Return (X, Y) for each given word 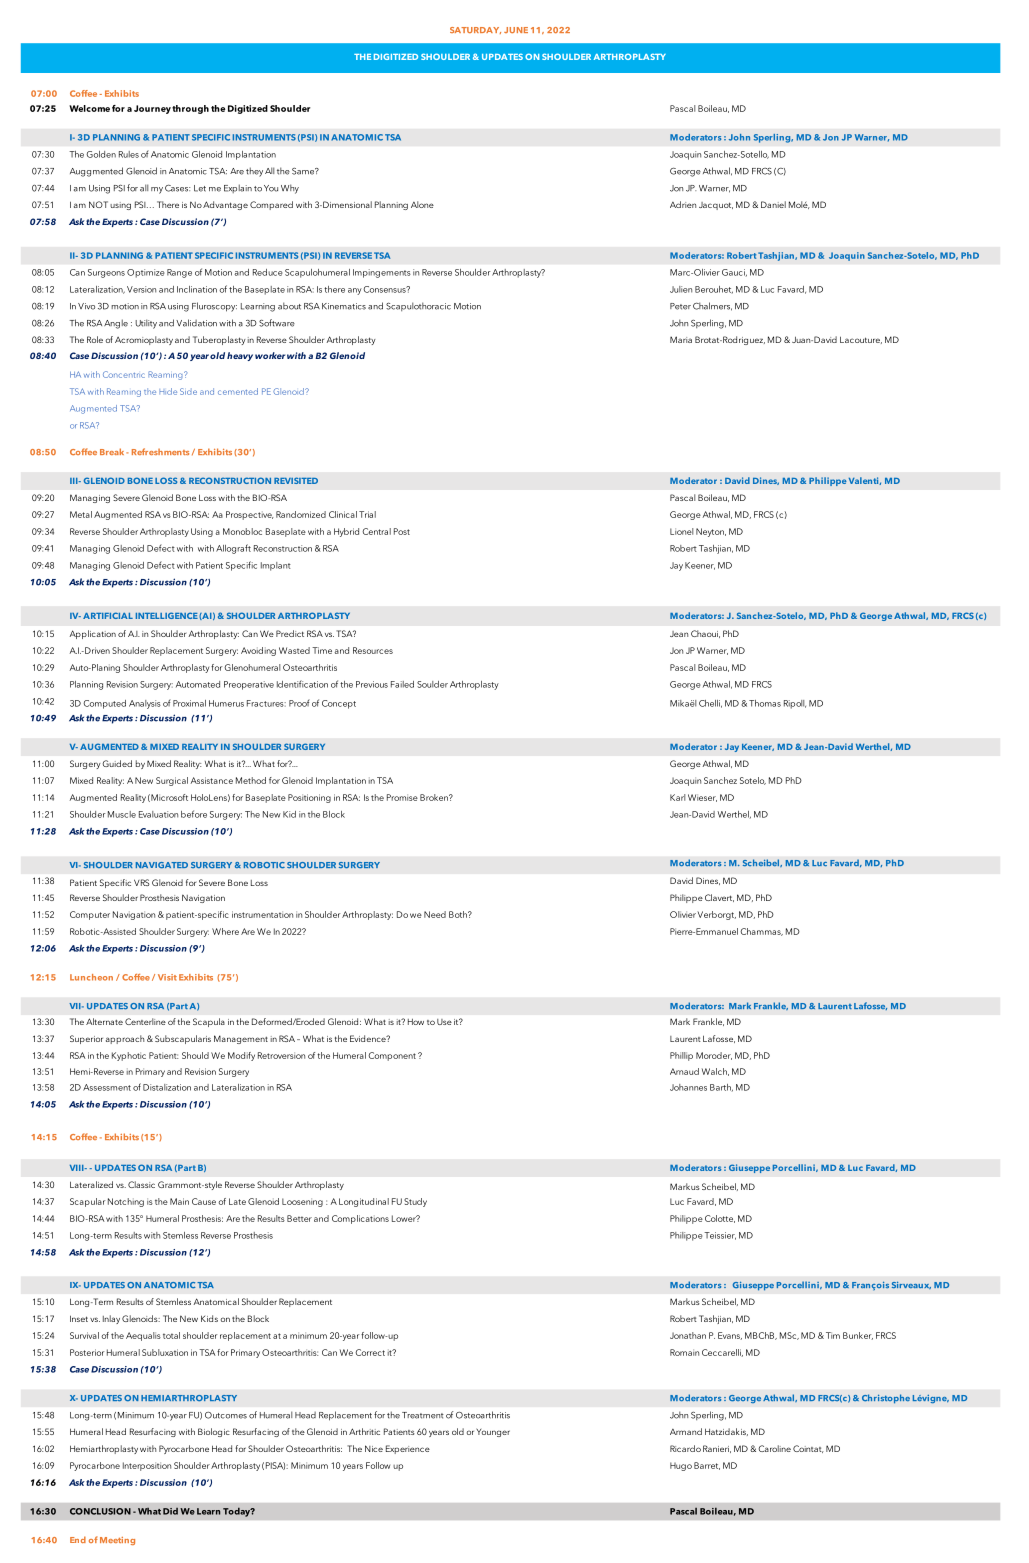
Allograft (233, 549)
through (190, 109)
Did (170, 1511)
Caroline (775, 1448)
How (416, 1022)
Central (376, 531)
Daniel (773, 204)
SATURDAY (475, 30)
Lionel (681, 531)
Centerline (145, 1021)
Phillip (681, 1056)
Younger (493, 1432)
